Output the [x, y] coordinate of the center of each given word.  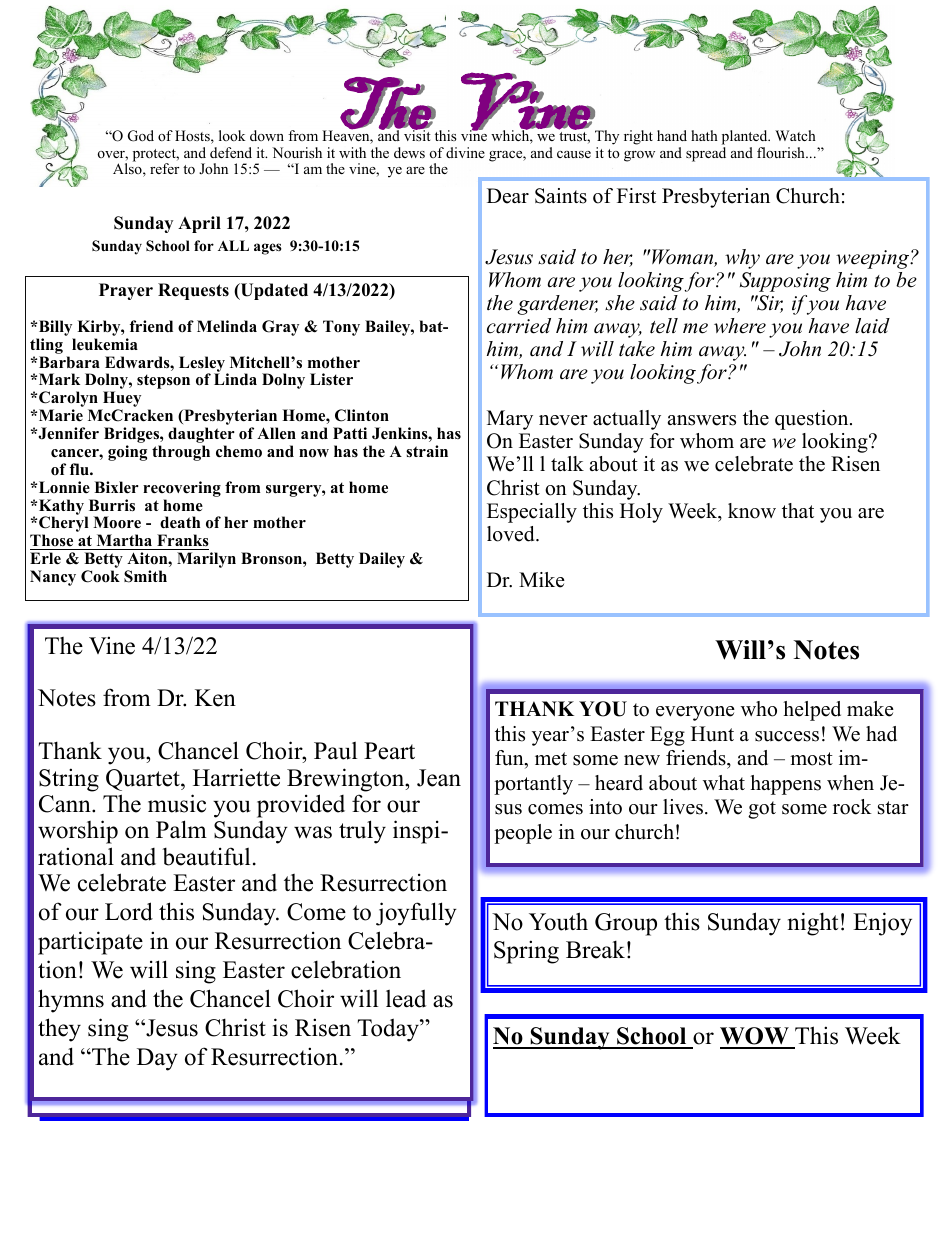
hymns [71, 1001]
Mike [542, 580]
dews [409, 152]
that [798, 510]
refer [164, 168]
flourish [782, 152]
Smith [145, 576]
